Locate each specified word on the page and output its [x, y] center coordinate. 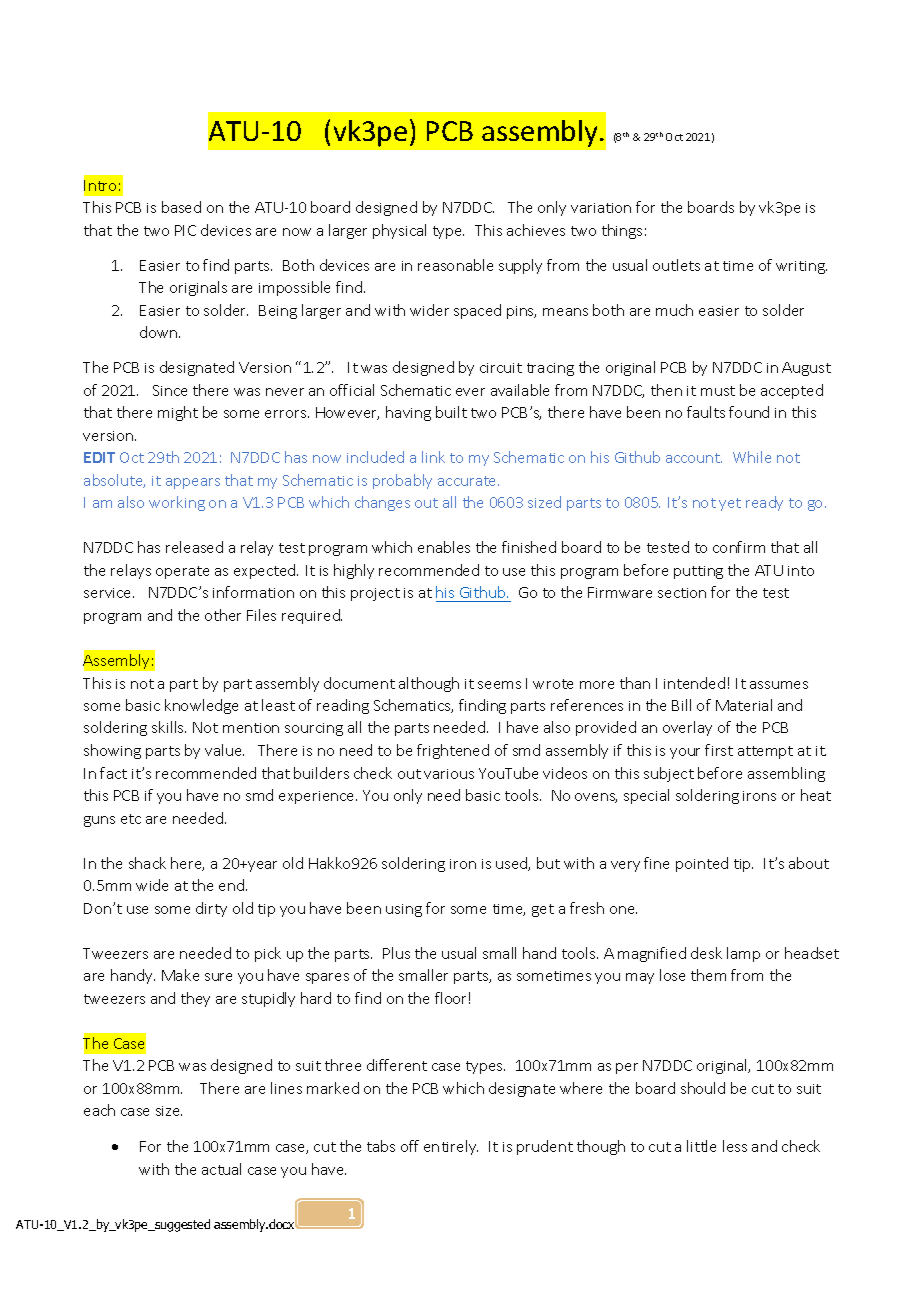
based [181, 207]
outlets [676, 265]
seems [499, 685]
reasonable [455, 265]
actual [221, 1169]
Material [744, 705]
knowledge [201, 706]
